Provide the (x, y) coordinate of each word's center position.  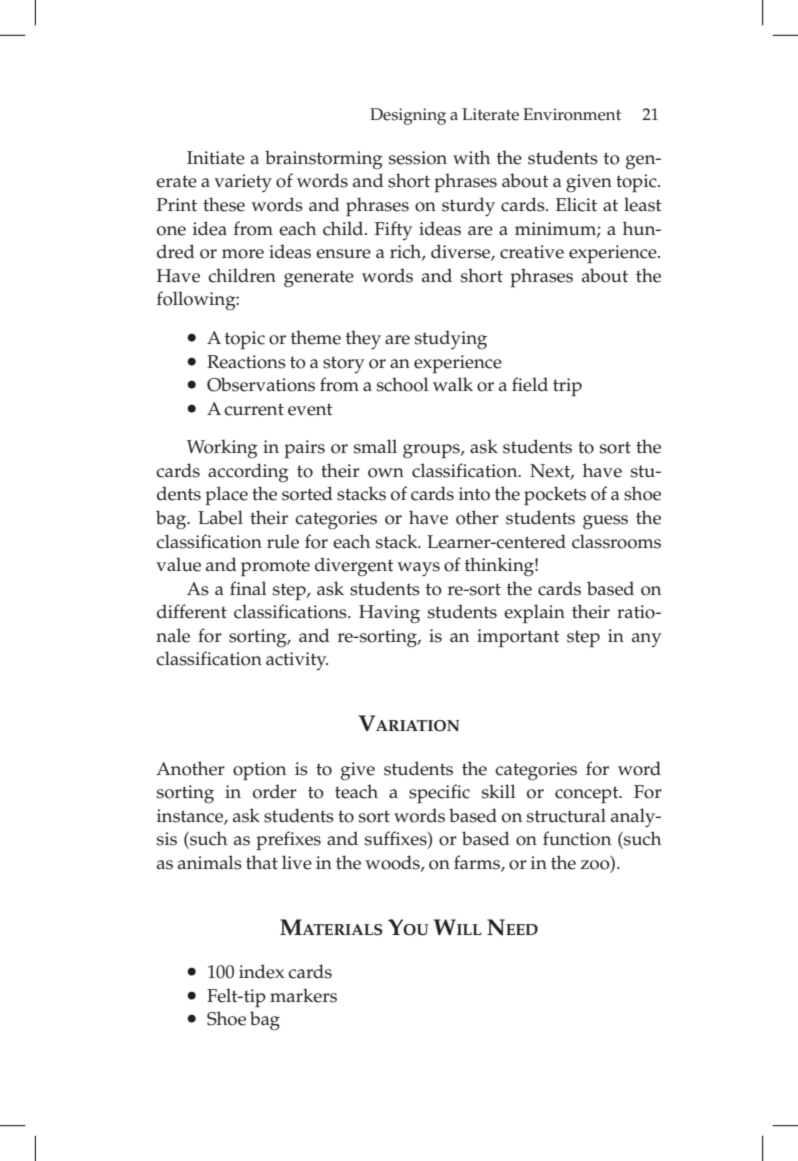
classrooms (616, 541)
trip (567, 387)
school (402, 384)
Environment (572, 114)
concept (588, 794)
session (418, 158)
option (259, 771)
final (248, 588)
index (261, 971)
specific (439, 793)
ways (418, 569)
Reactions (246, 362)
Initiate (216, 158)
